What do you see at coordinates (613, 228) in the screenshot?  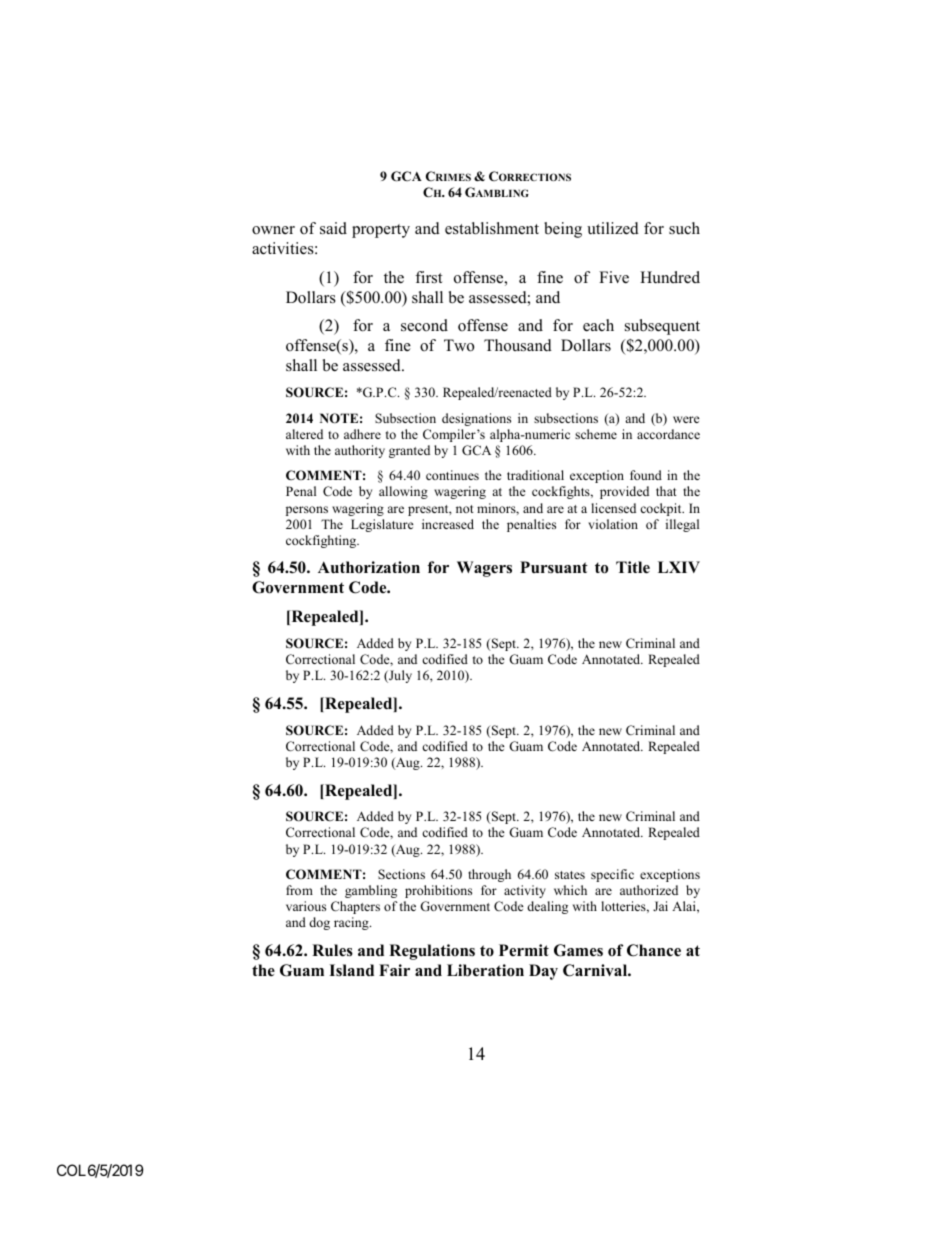 I see `utilized` at bounding box center [613, 228].
